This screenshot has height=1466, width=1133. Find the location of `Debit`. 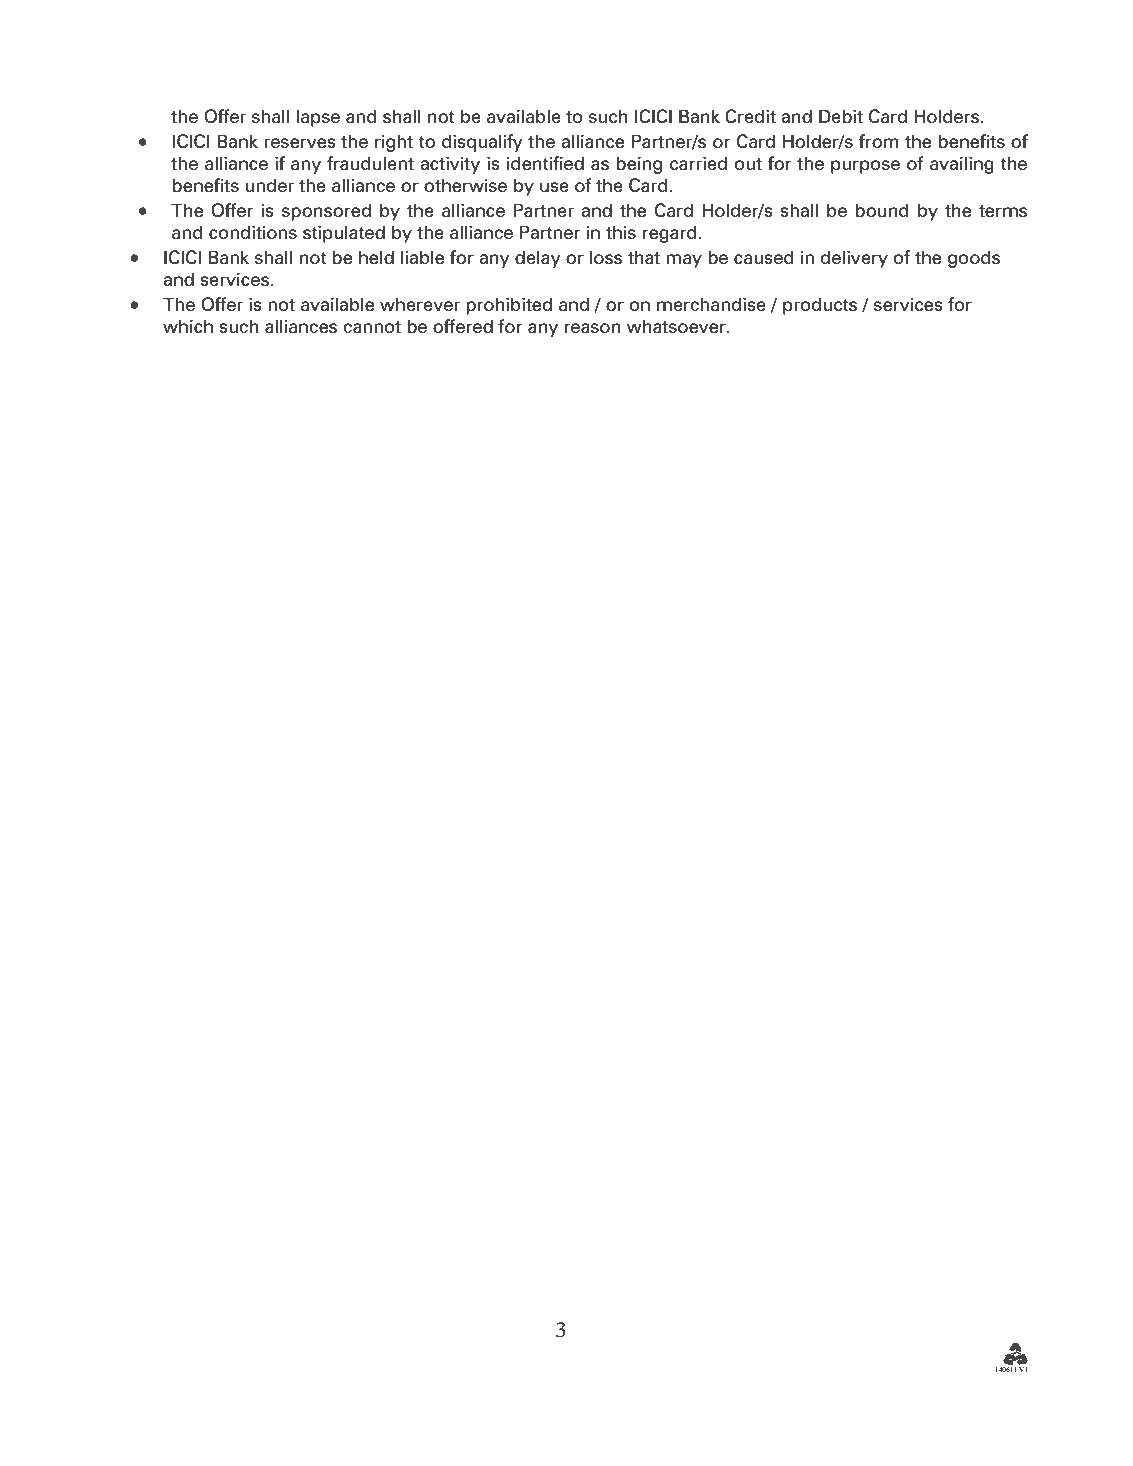

Debit is located at coordinates (841, 116).
